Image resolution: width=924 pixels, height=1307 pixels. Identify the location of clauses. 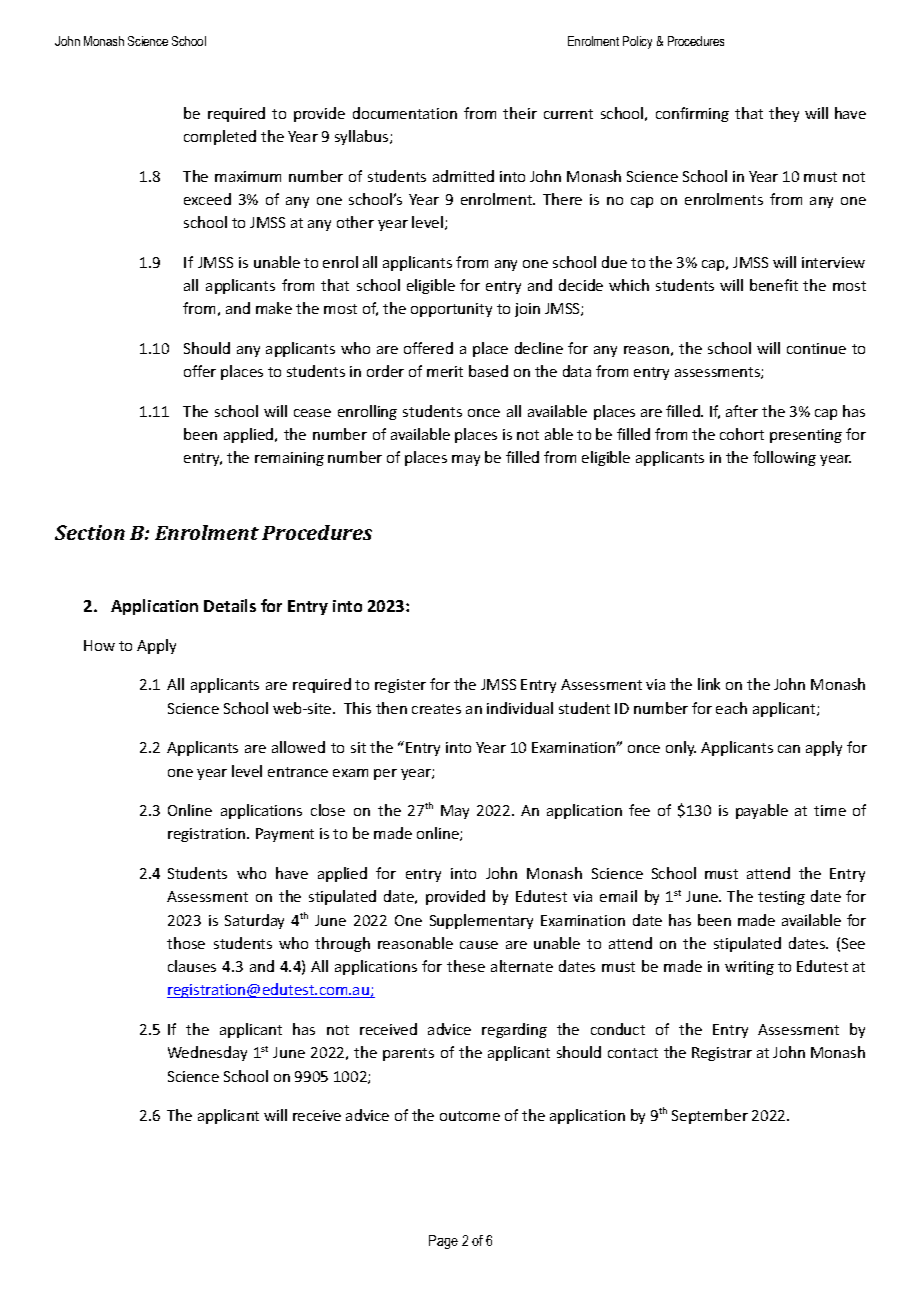
(192, 966).
